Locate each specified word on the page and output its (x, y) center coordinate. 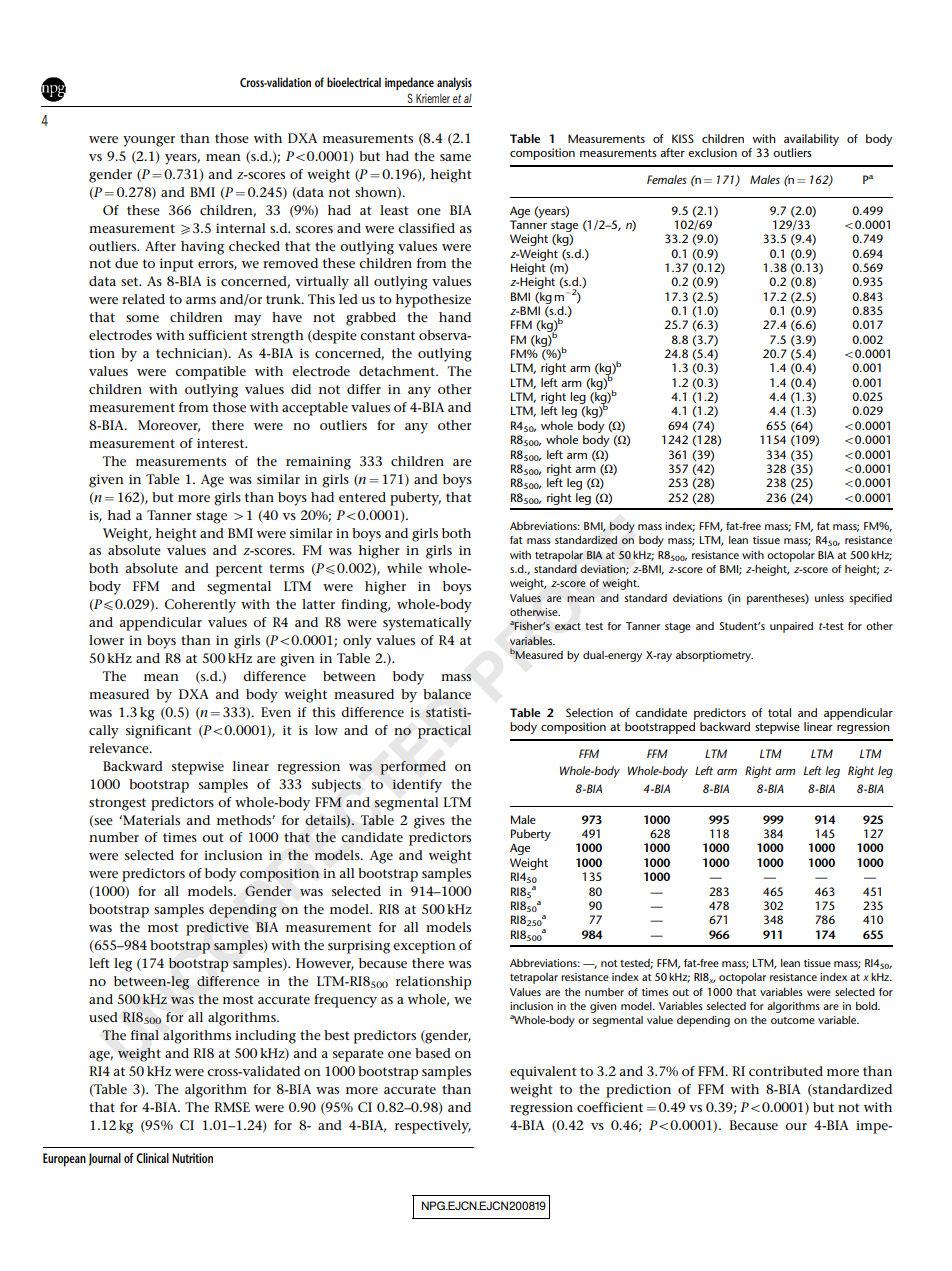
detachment (398, 371)
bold (867, 1006)
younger (149, 141)
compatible (210, 373)
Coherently (200, 606)
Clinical (152, 1158)
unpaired (791, 627)
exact (568, 626)
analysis (454, 83)
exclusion (712, 152)
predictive (217, 929)
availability (811, 140)
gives (429, 822)
